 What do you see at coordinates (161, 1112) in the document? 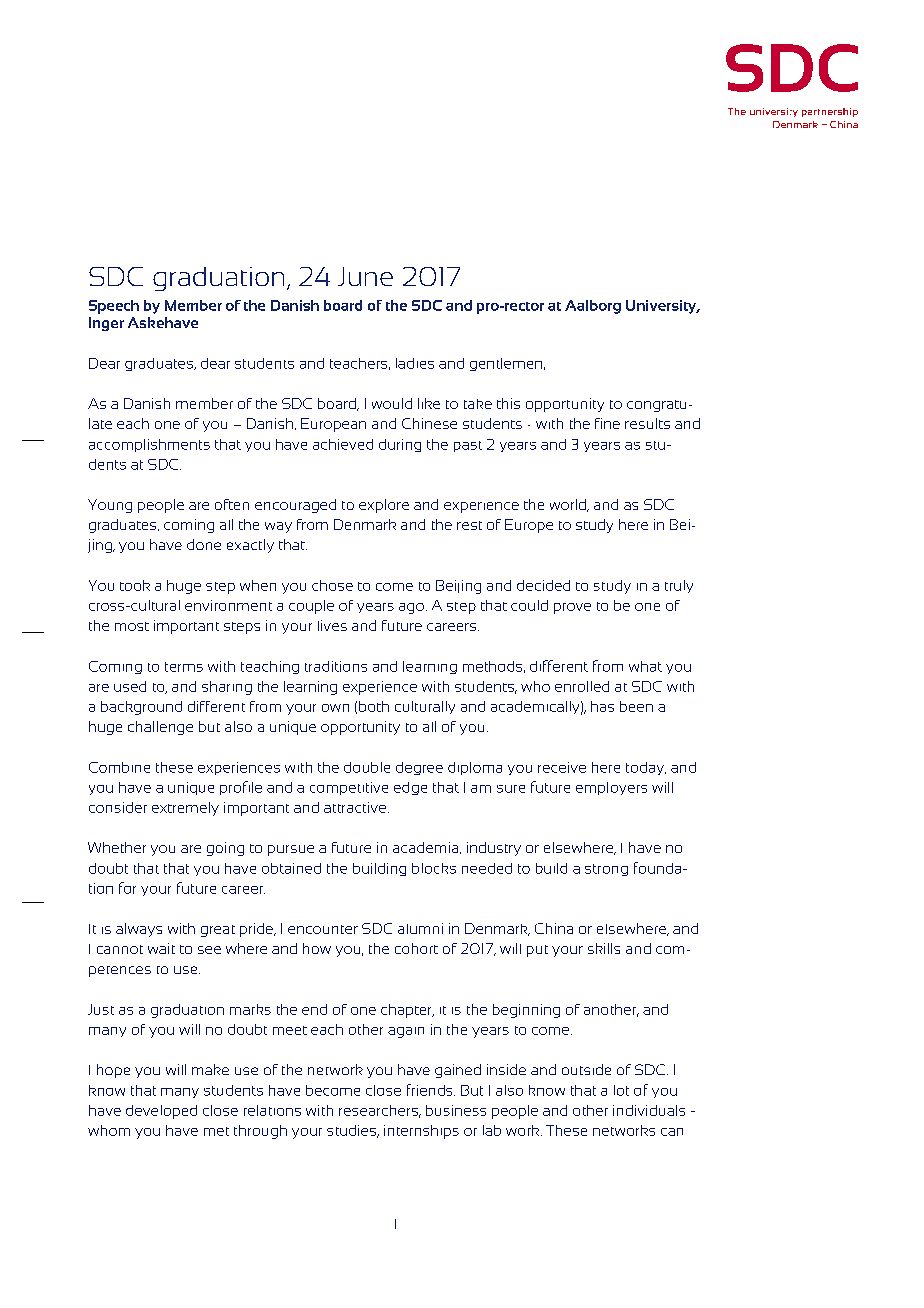
I see `developed` at bounding box center [161, 1112].
